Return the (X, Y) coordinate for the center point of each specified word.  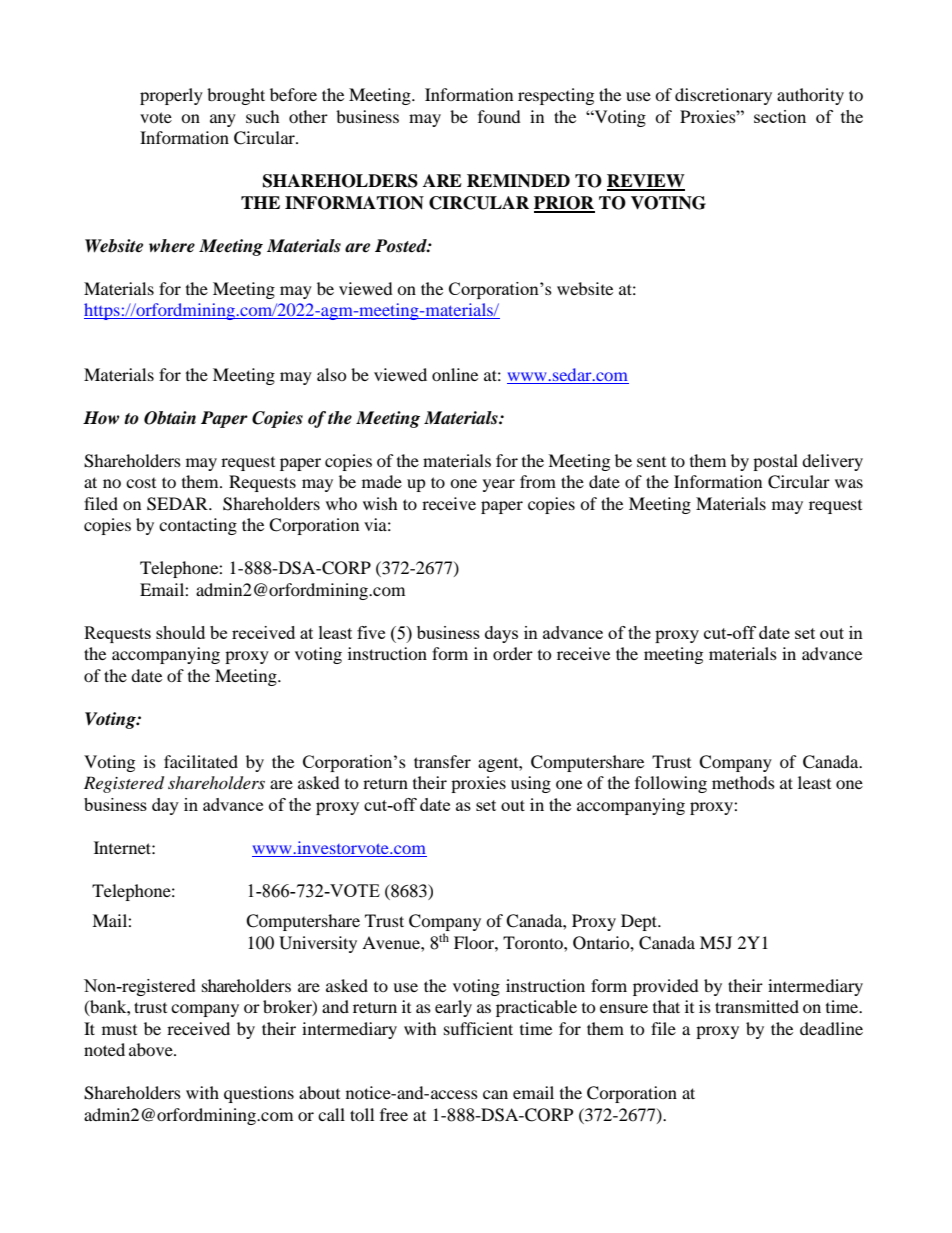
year (499, 485)
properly (171, 96)
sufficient (478, 1028)
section (780, 116)
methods (743, 782)
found (499, 116)
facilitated (201, 761)
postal (775, 462)
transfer (442, 761)
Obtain (170, 418)
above (152, 1049)
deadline (831, 1028)
